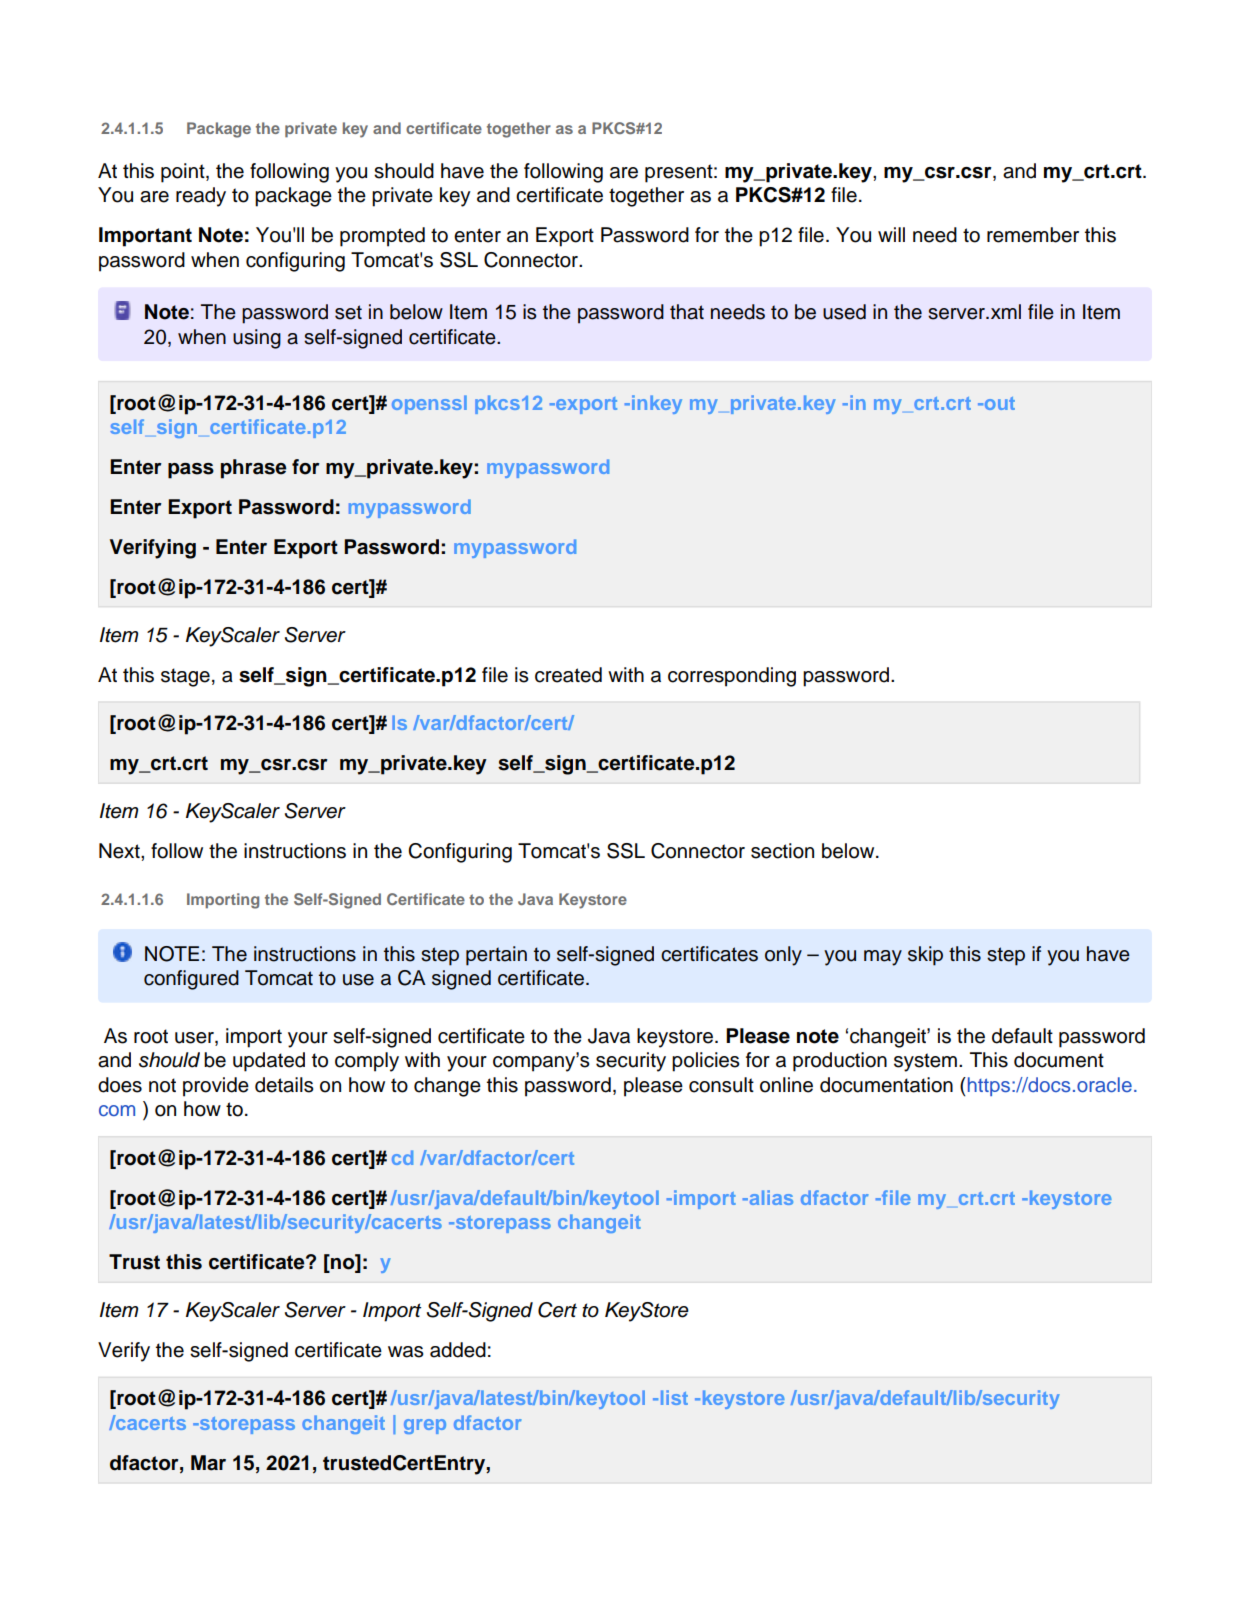 Image resolution: width=1250 pixels, height=1618 pixels. What do you see at coordinates (208, 1463) in the page?
I see `Mar` at bounding box center [208, 1463].
